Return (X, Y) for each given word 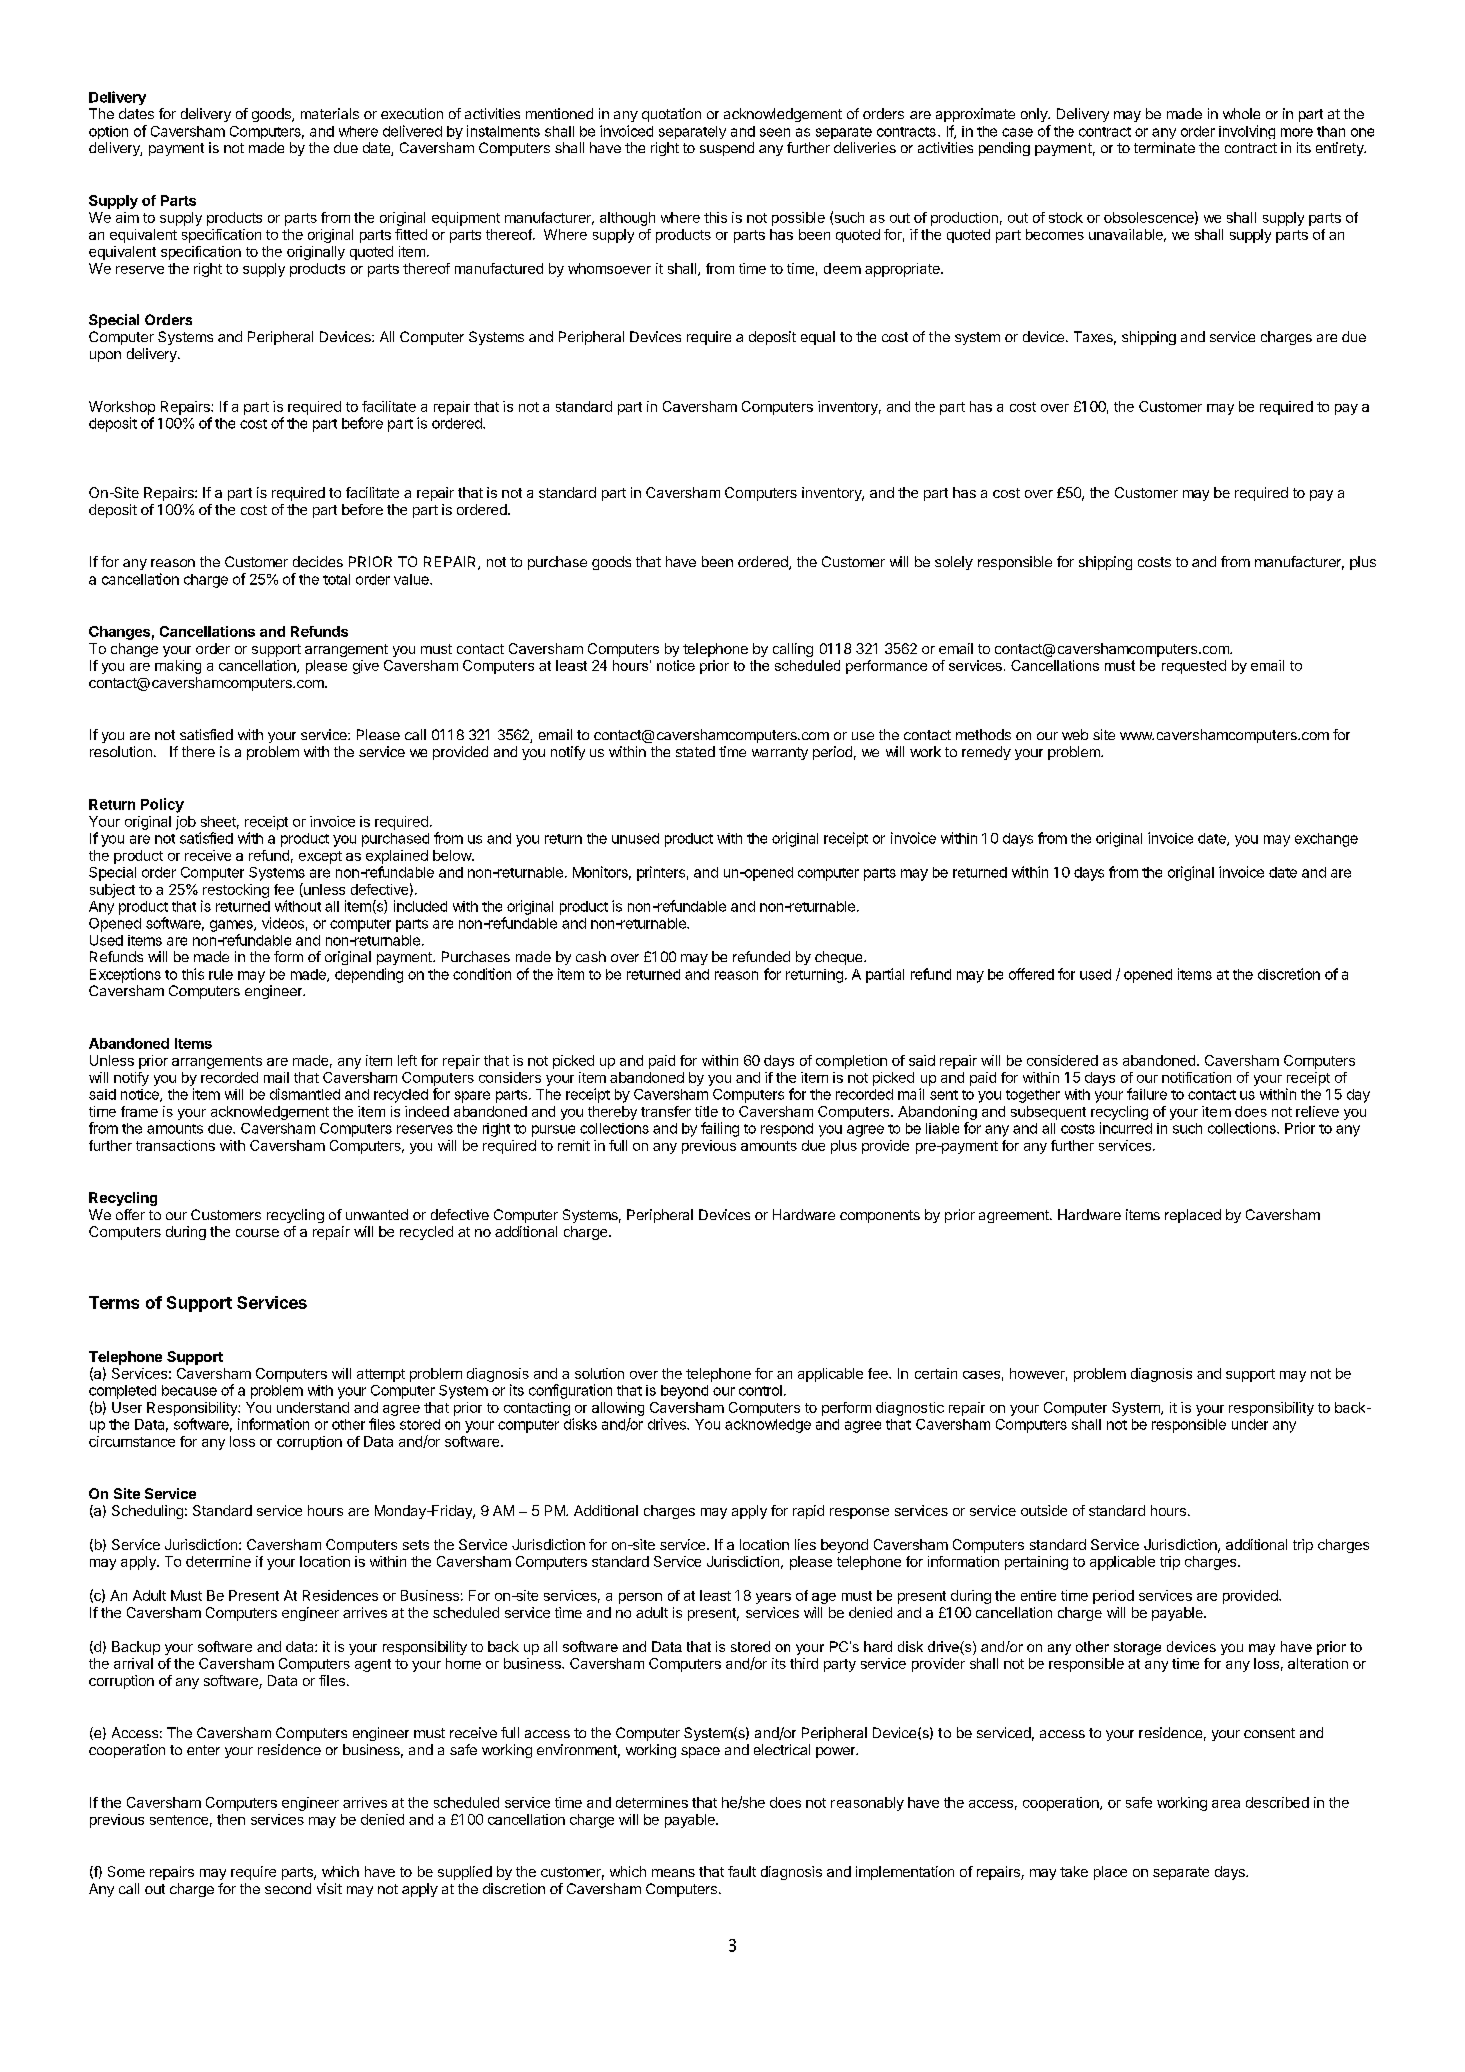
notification (1196, 1077)
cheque (840, 958)
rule (221, 974)
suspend (727, 149)
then (231, 1819)
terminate (1164, 147)
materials (330, 113)
